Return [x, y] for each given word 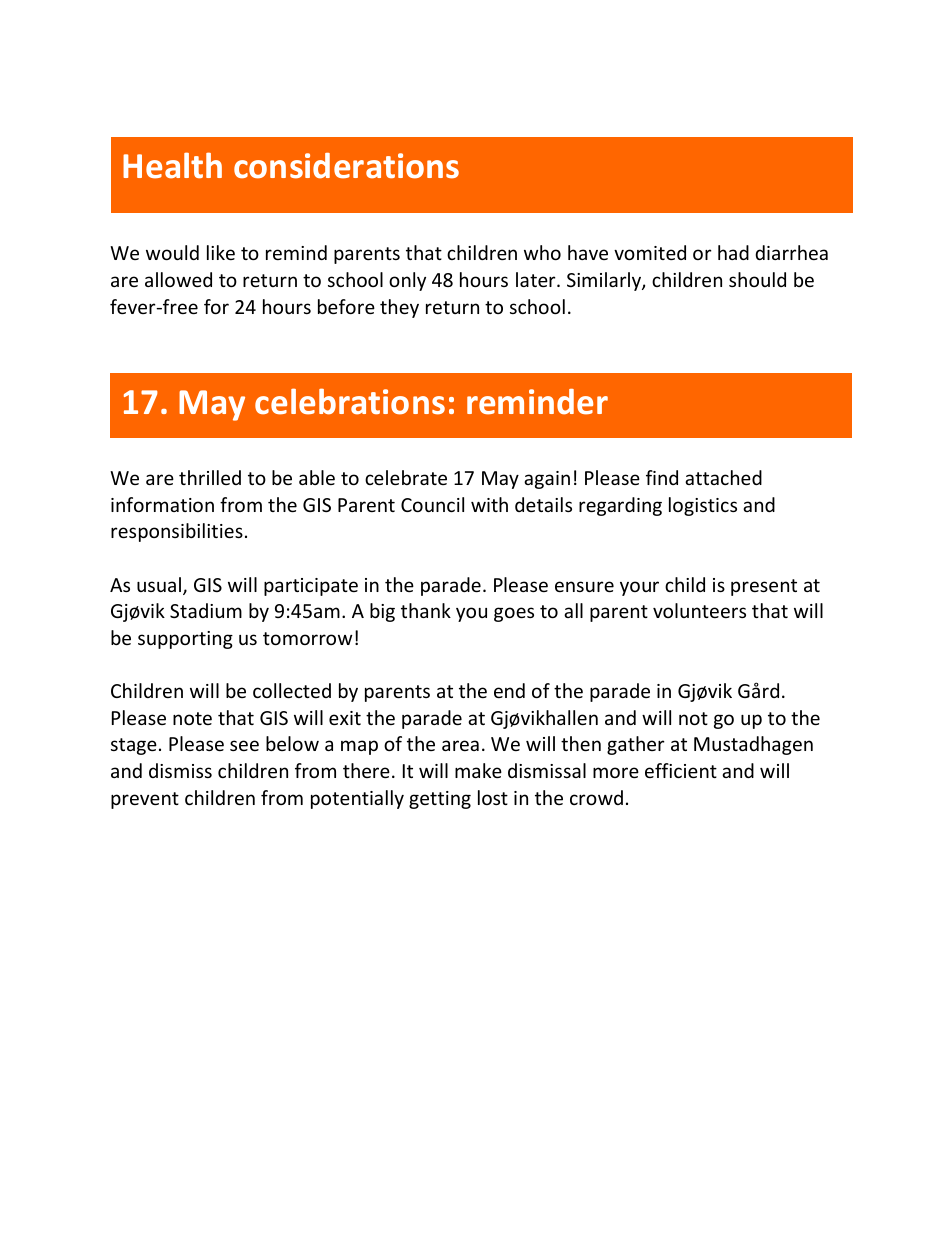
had [733, 252]
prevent [145, 800]
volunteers [699, 610]
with [489, 504]
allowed [178, 279]
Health [172, 165]
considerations [346, 166]
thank [426, 610]
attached [723, 477]
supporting [185, 640]
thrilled [210, 477]
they [399, 308]
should [757, 279]
